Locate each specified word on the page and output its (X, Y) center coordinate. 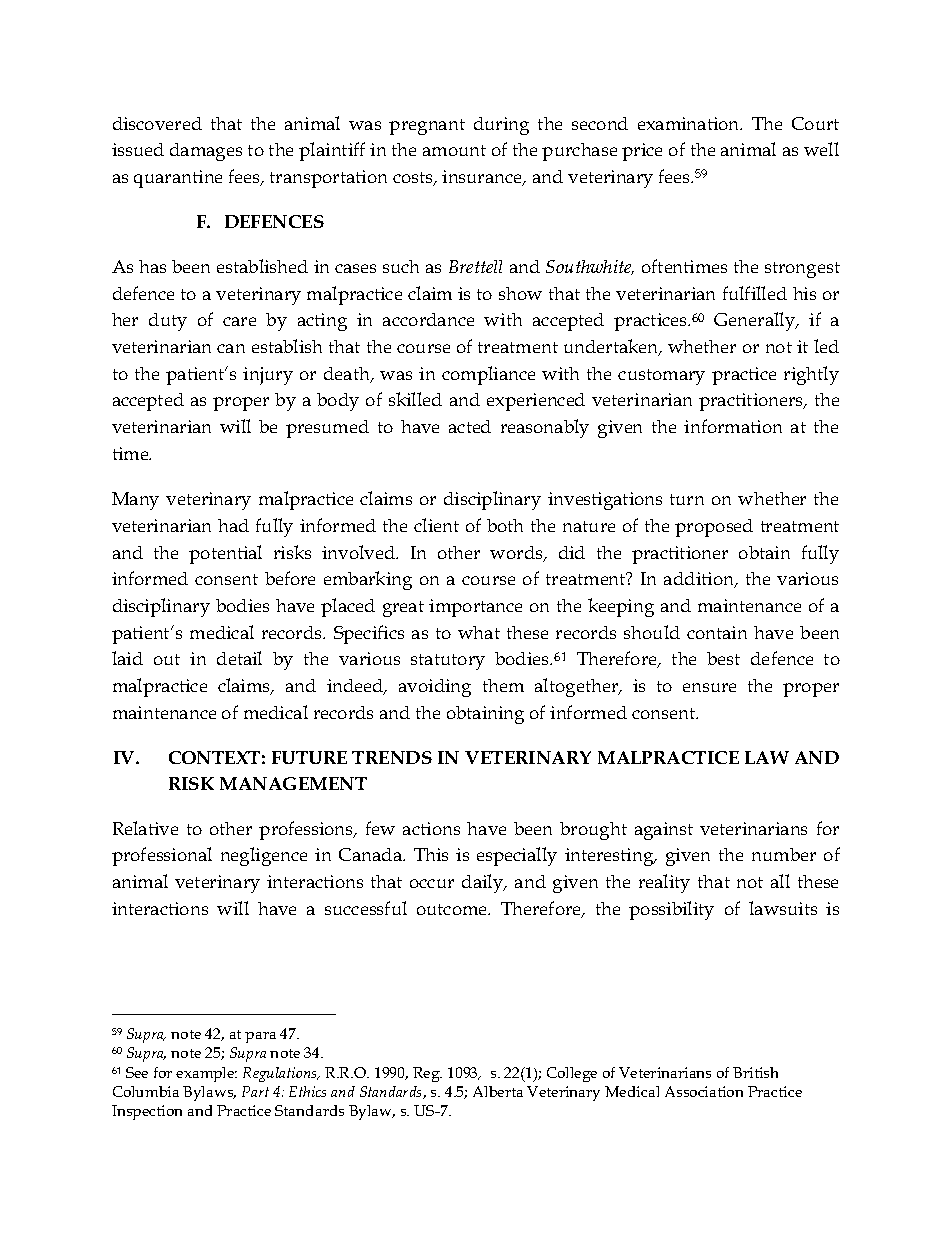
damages (206, 152)
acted (470, 426)
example (206, 1074)
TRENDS (392, 757)
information (733, 426)
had (233, 525)
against (664, 831)
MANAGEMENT (293, 783)
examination (690, 123)
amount (454, 150)
